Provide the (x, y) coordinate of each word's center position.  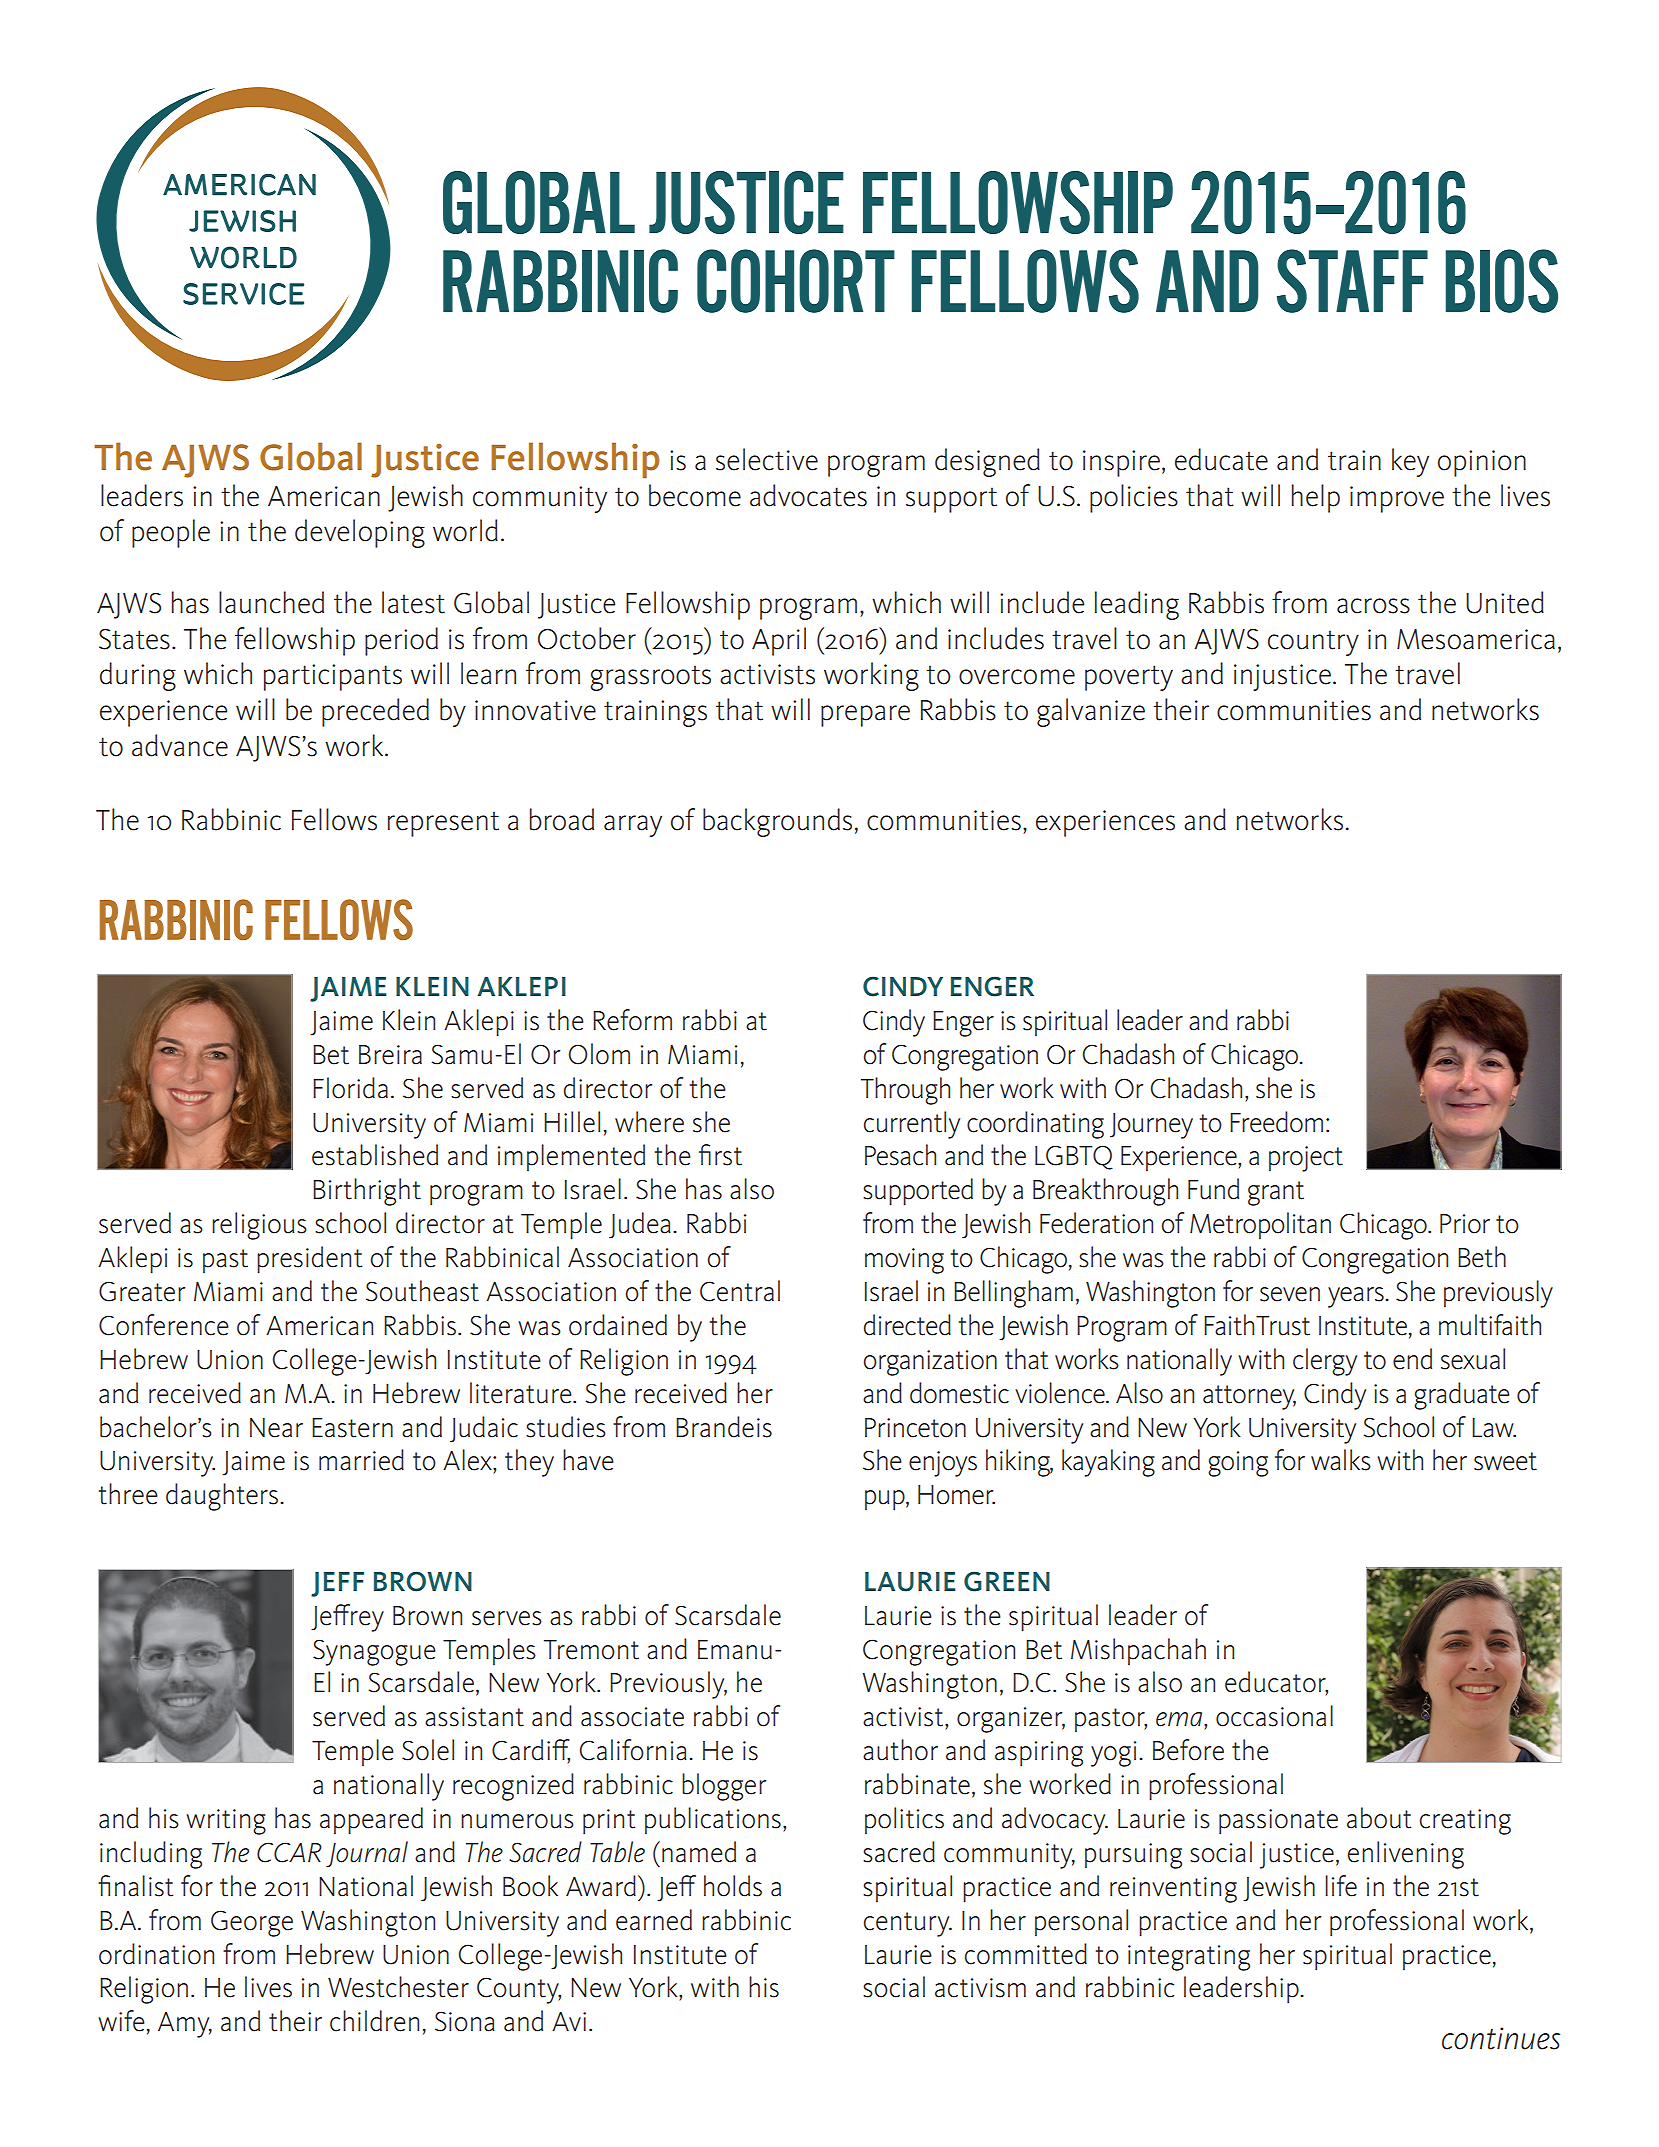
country (1313, 643)
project (1306, 1159)
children (374, 2021)
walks (1341, 1460)
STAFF (1352, 281)
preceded (375, 712)
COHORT (796, 281)
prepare (865, 716)
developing (360, 533)
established (375, 1155)
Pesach (900, 1155)
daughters (223, 1497)
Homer (956, 1495)
